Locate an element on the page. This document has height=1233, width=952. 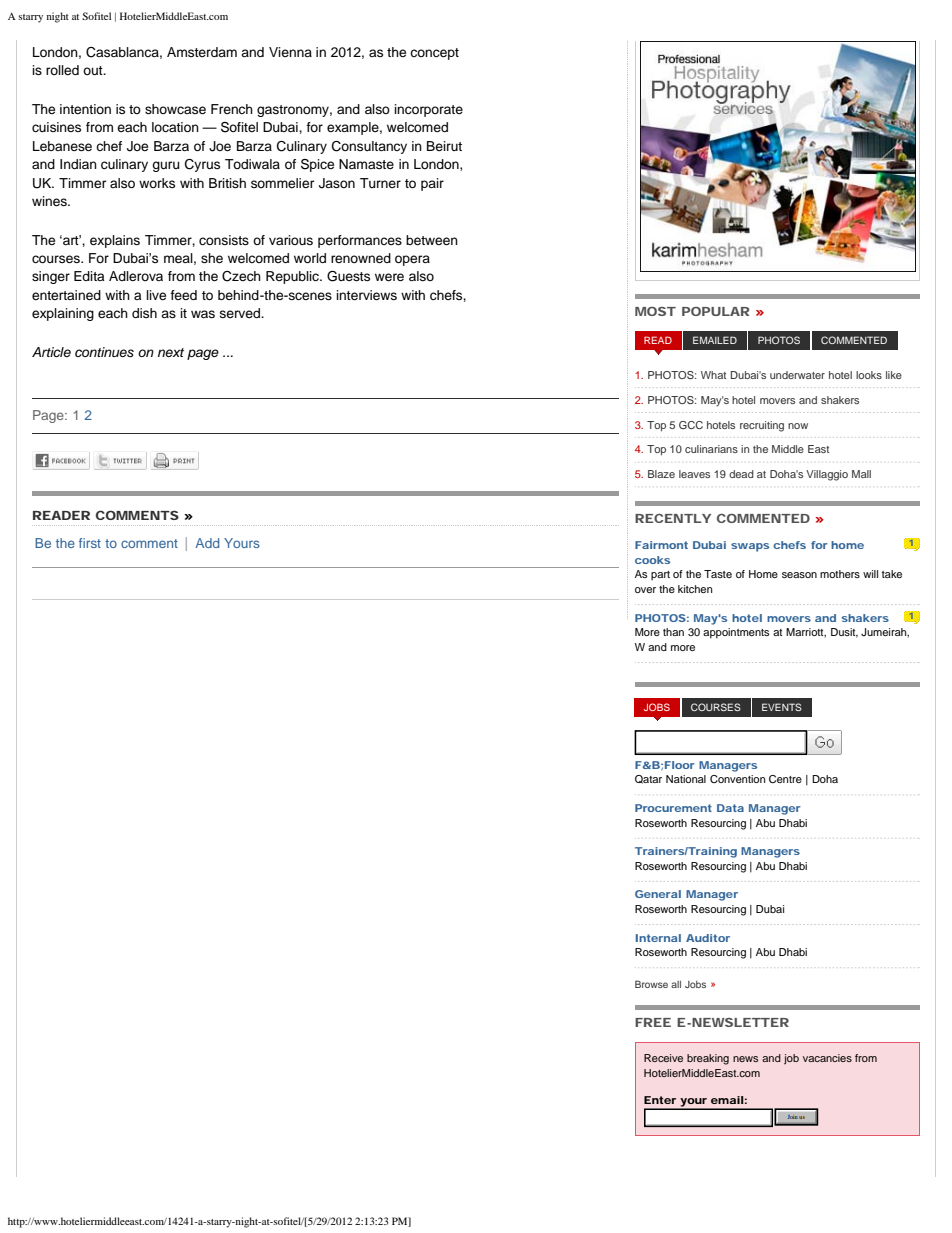
underwater is located at coordinates (797, 375).
